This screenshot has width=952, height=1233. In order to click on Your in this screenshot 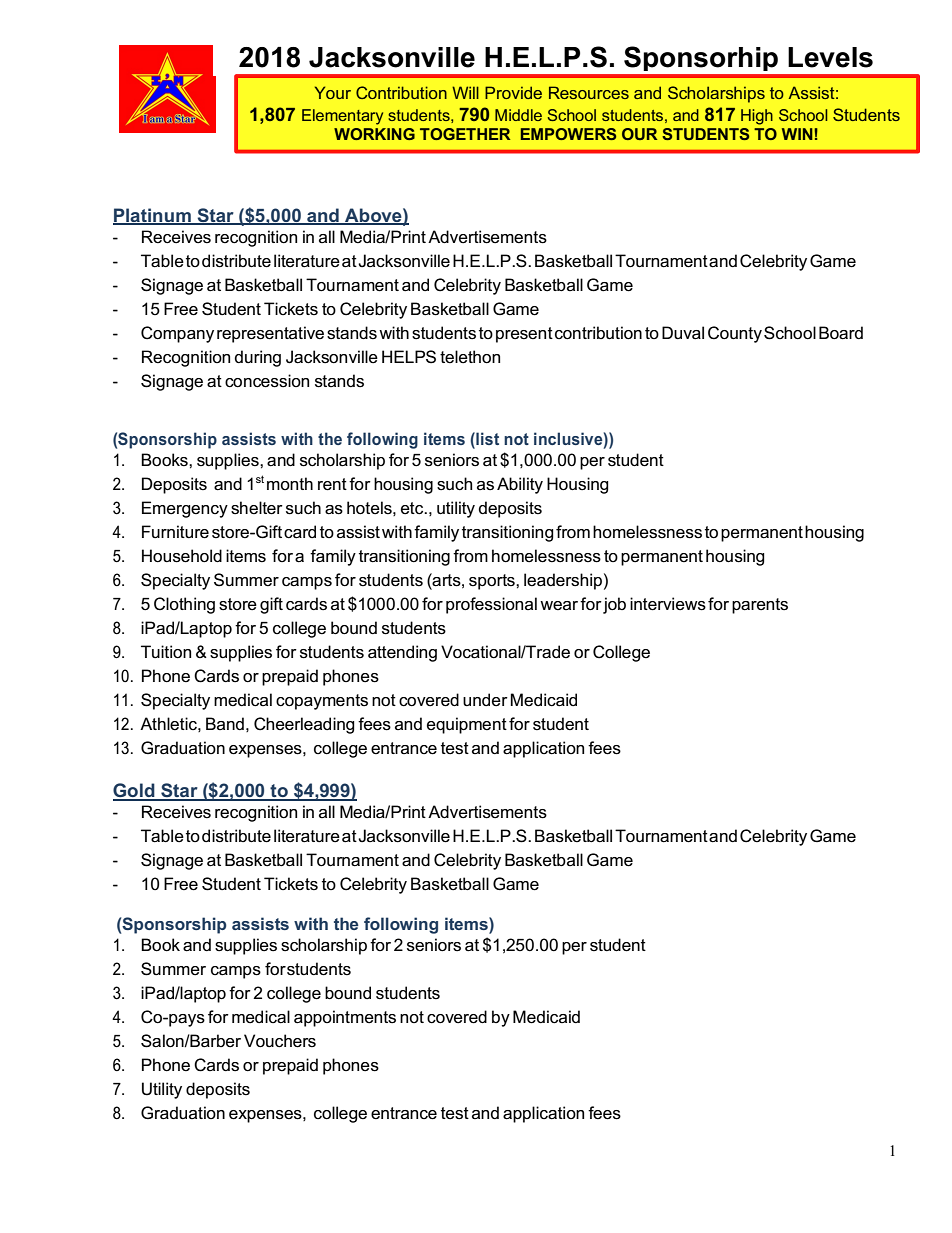, I will do `click(333, 92)`.
